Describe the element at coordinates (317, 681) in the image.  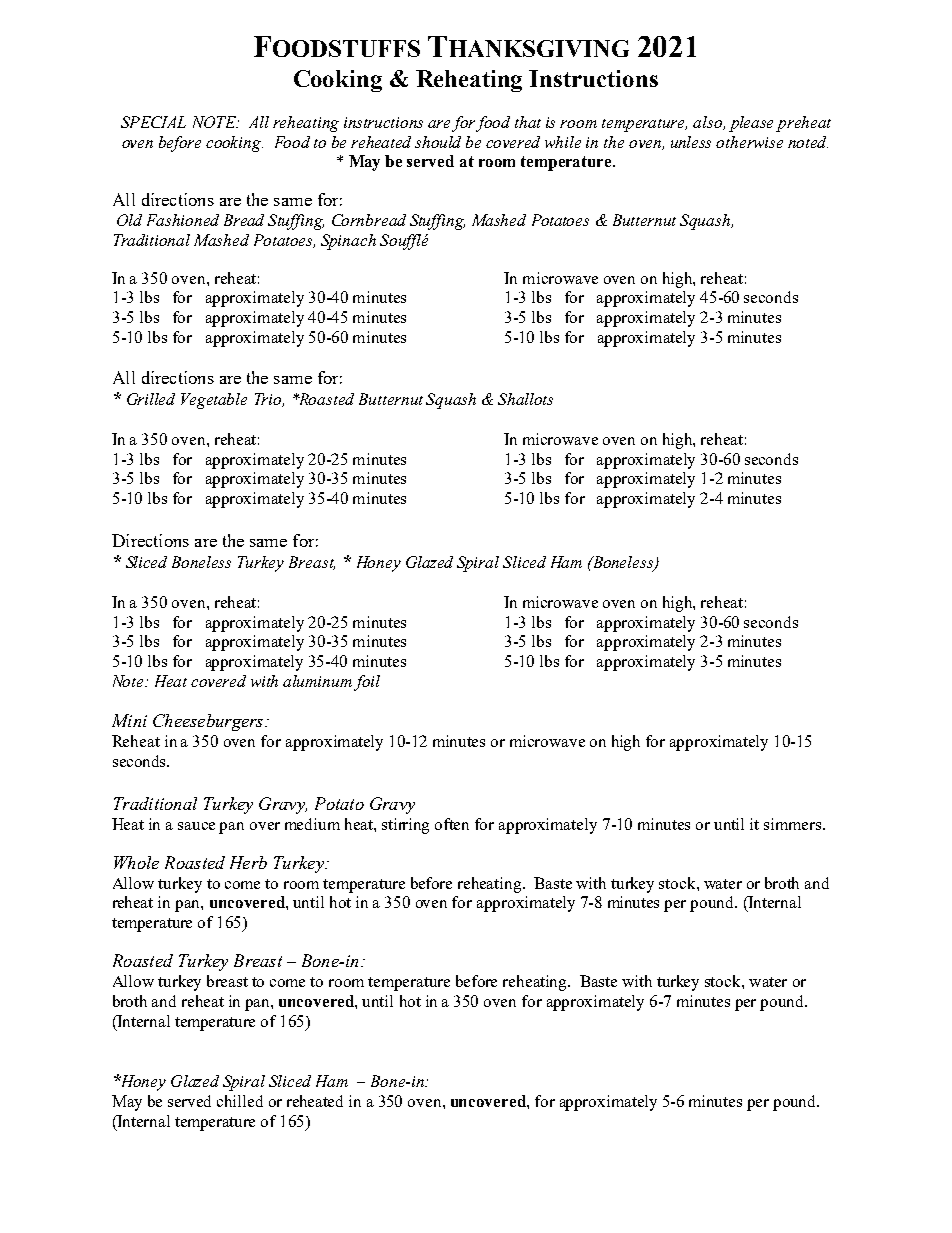
I see `aluminum` at that location.
